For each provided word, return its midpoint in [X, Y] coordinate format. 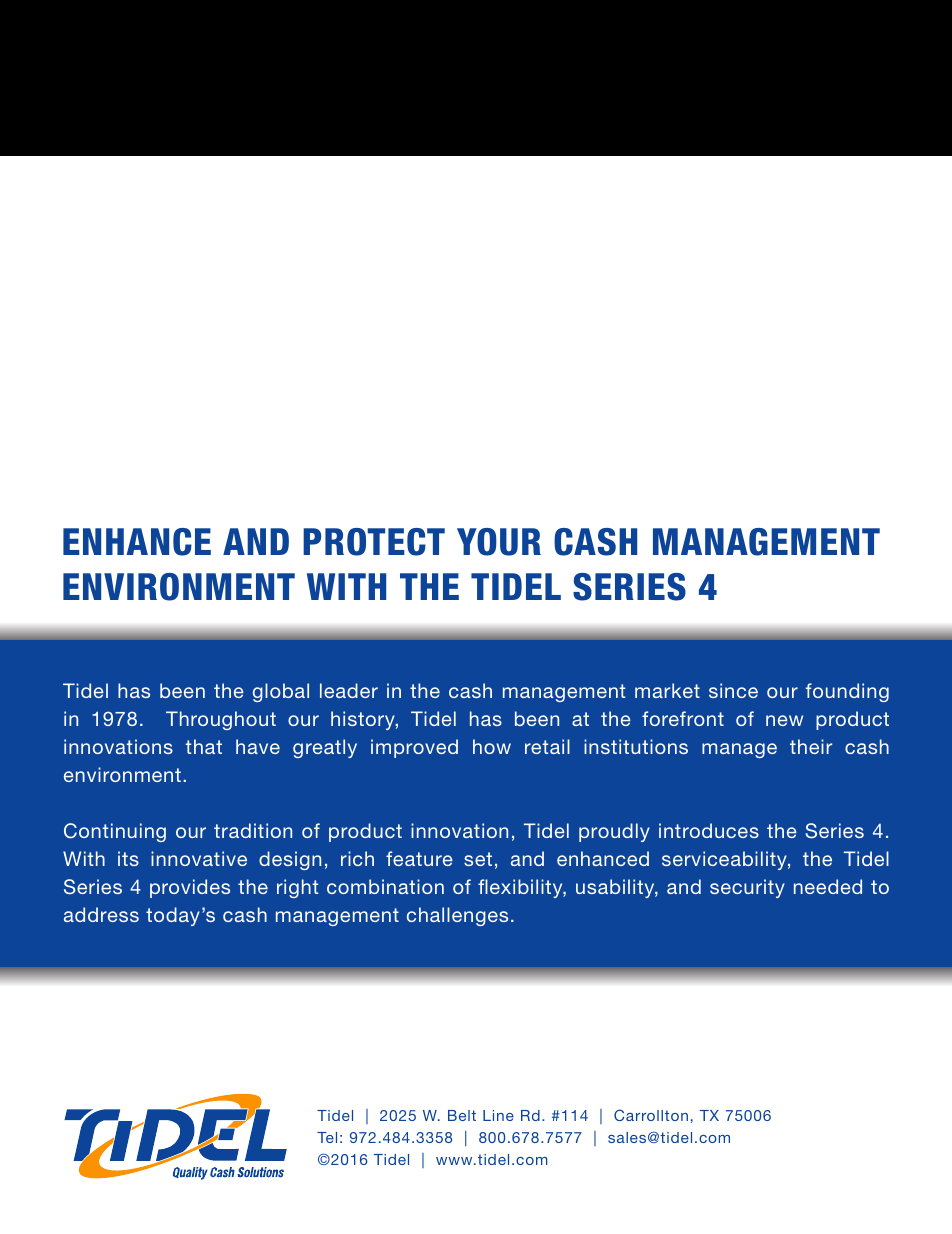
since [733, 690]
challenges [457, 916]
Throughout [221, 720]
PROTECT [374, 542]
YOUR [499, 542]
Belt [462, 1115]
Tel [327, 1137]
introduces [709, 830]
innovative [199, 858]
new [784, 720]
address [101, 914]
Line [498, 1115]
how [492, 746]
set [478, 859]
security [747, 888]
